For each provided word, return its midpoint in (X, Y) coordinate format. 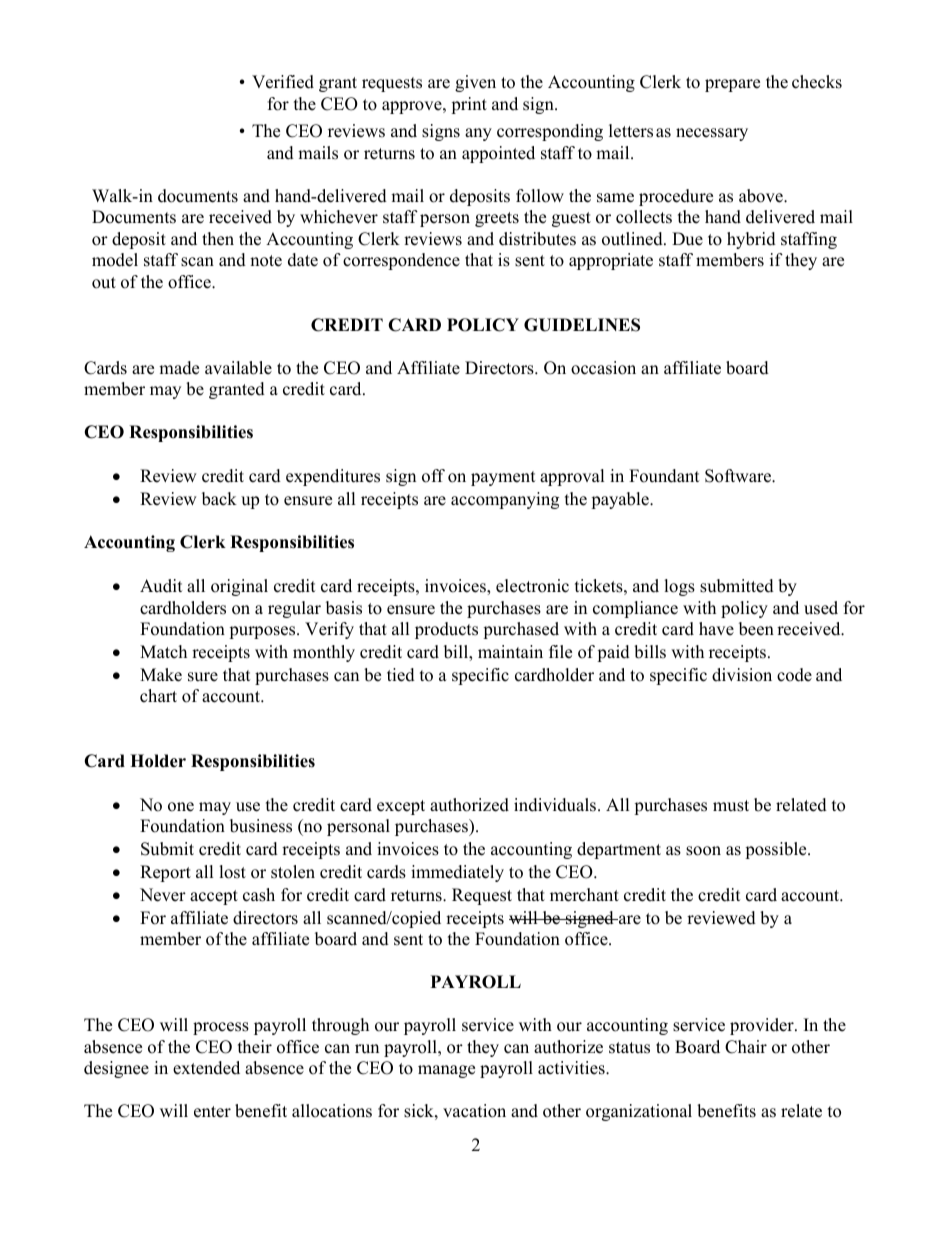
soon (703, 851)
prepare (732, 85)
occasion (603, 368)
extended (206, 1068)
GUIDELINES (582, 325)
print (469, 105)
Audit (161, 586)
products (446, 630)
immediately (457, 873)
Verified (283, 82)
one (181, 807)
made (179, 368)
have (716, 629)
